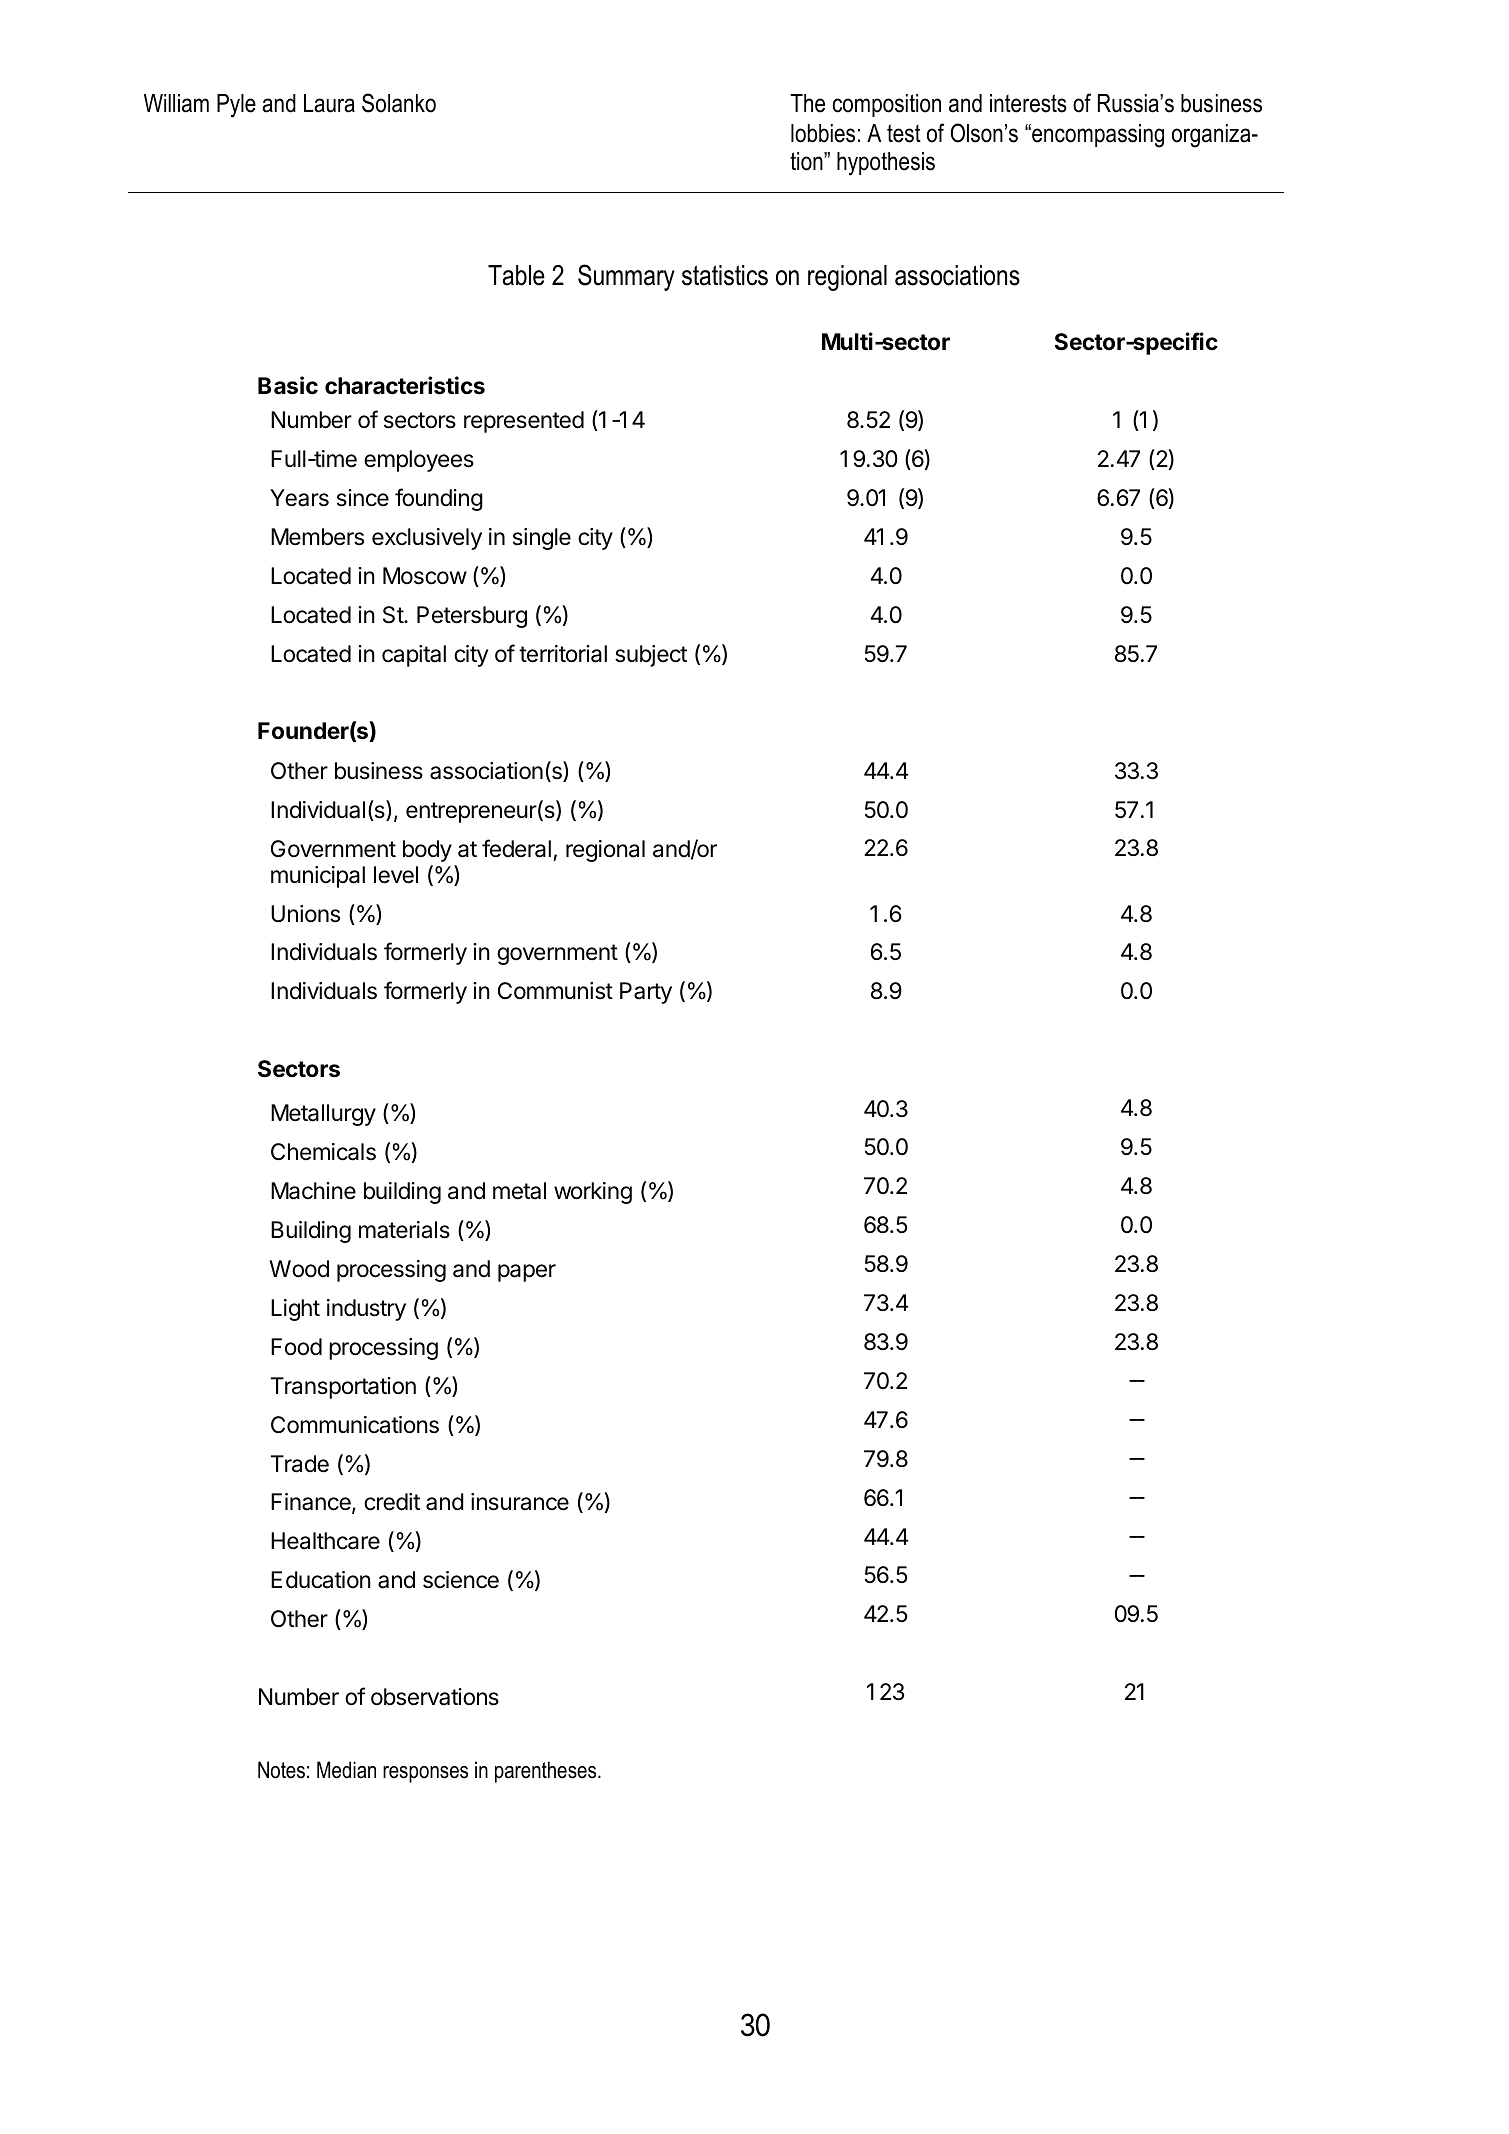 This screenshot has width=1509, height=2134. Describe the element at coordinates (520, 1502) in the screenshot. I see `insurance` at that location.
